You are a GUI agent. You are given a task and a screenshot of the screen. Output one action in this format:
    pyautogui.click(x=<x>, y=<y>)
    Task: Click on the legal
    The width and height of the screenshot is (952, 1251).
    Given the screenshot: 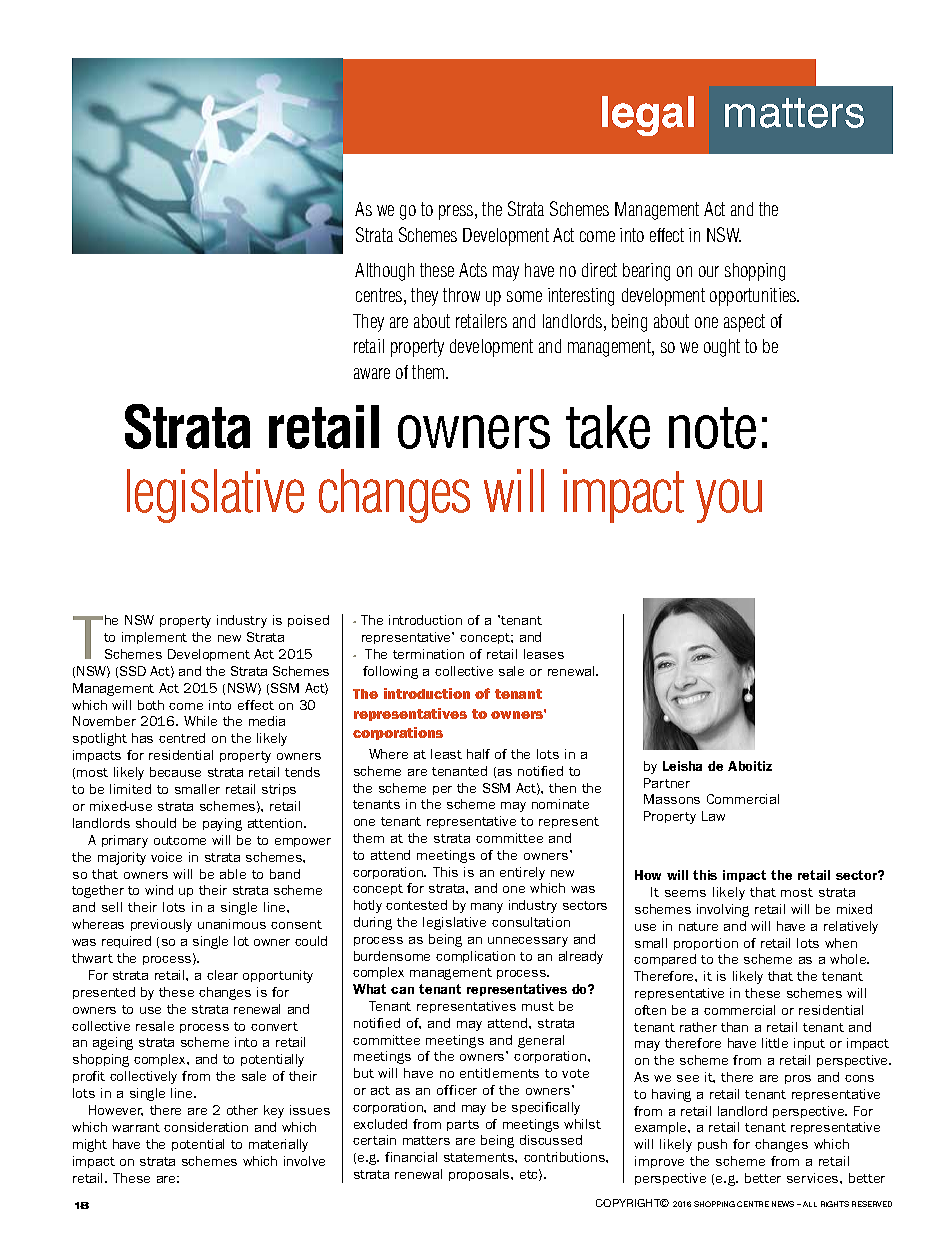 What is the action you would take?
    pyautogui.click(x=648, y=116)
